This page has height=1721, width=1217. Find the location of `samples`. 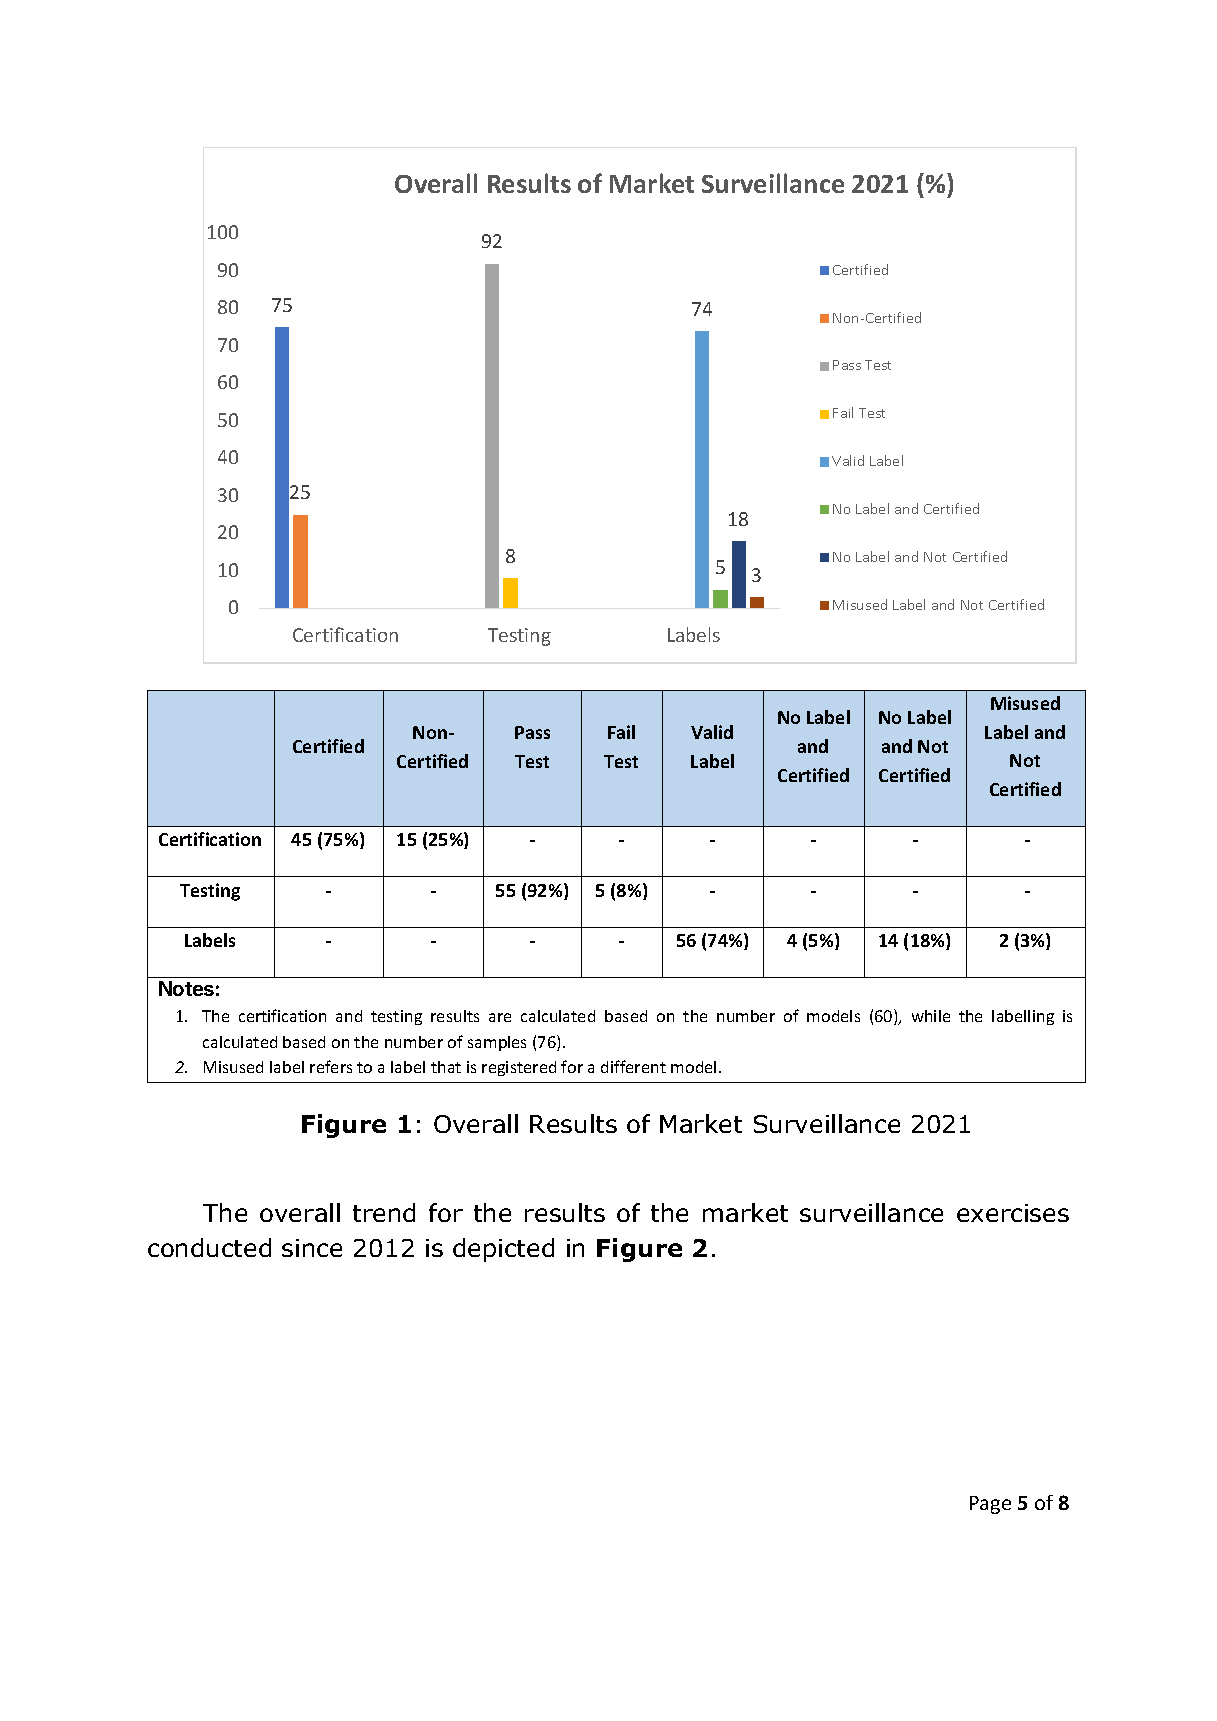

samples is located at coordinates (497, 1043).
